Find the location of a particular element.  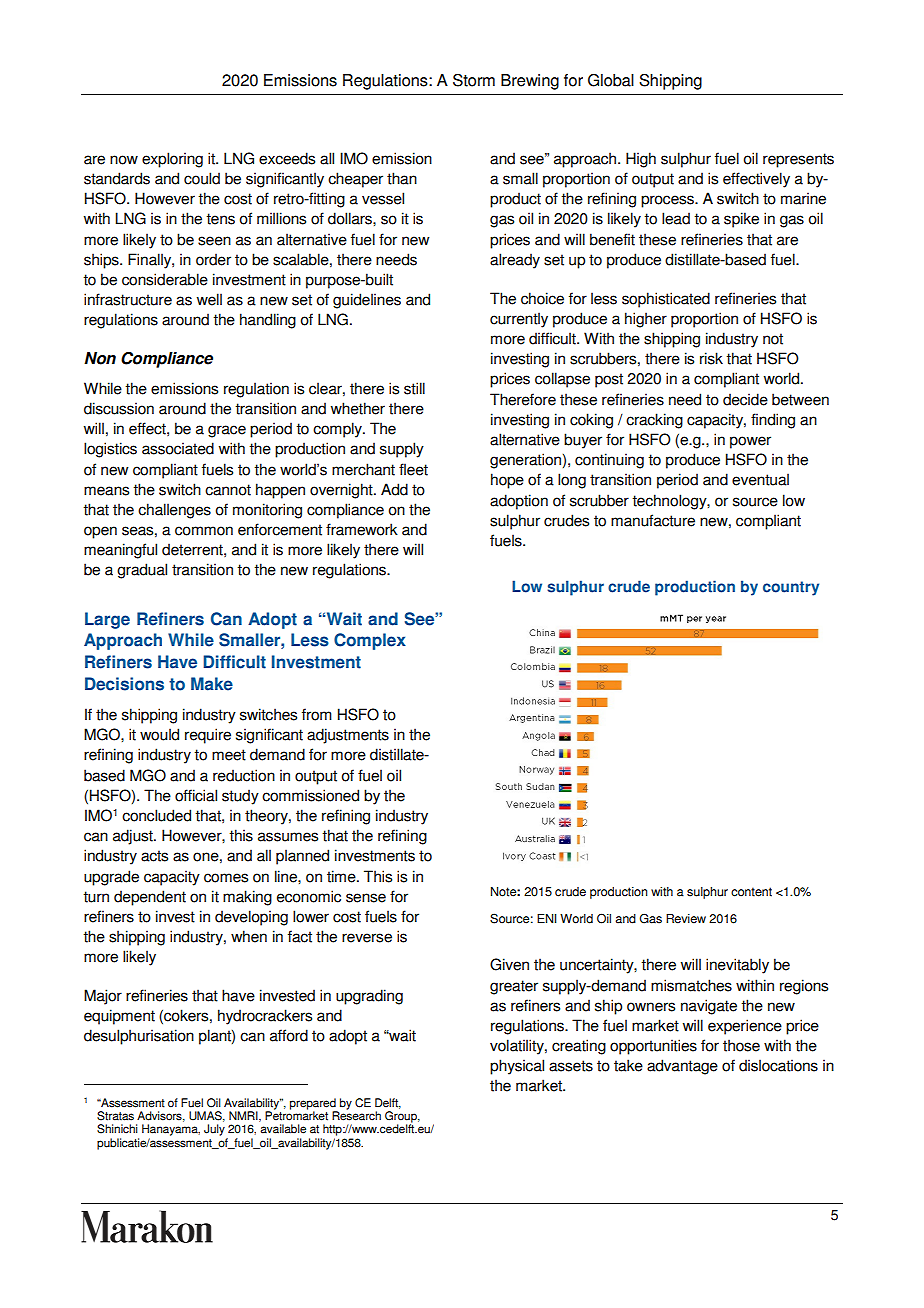

July is located at coordinates (214, 1130).
